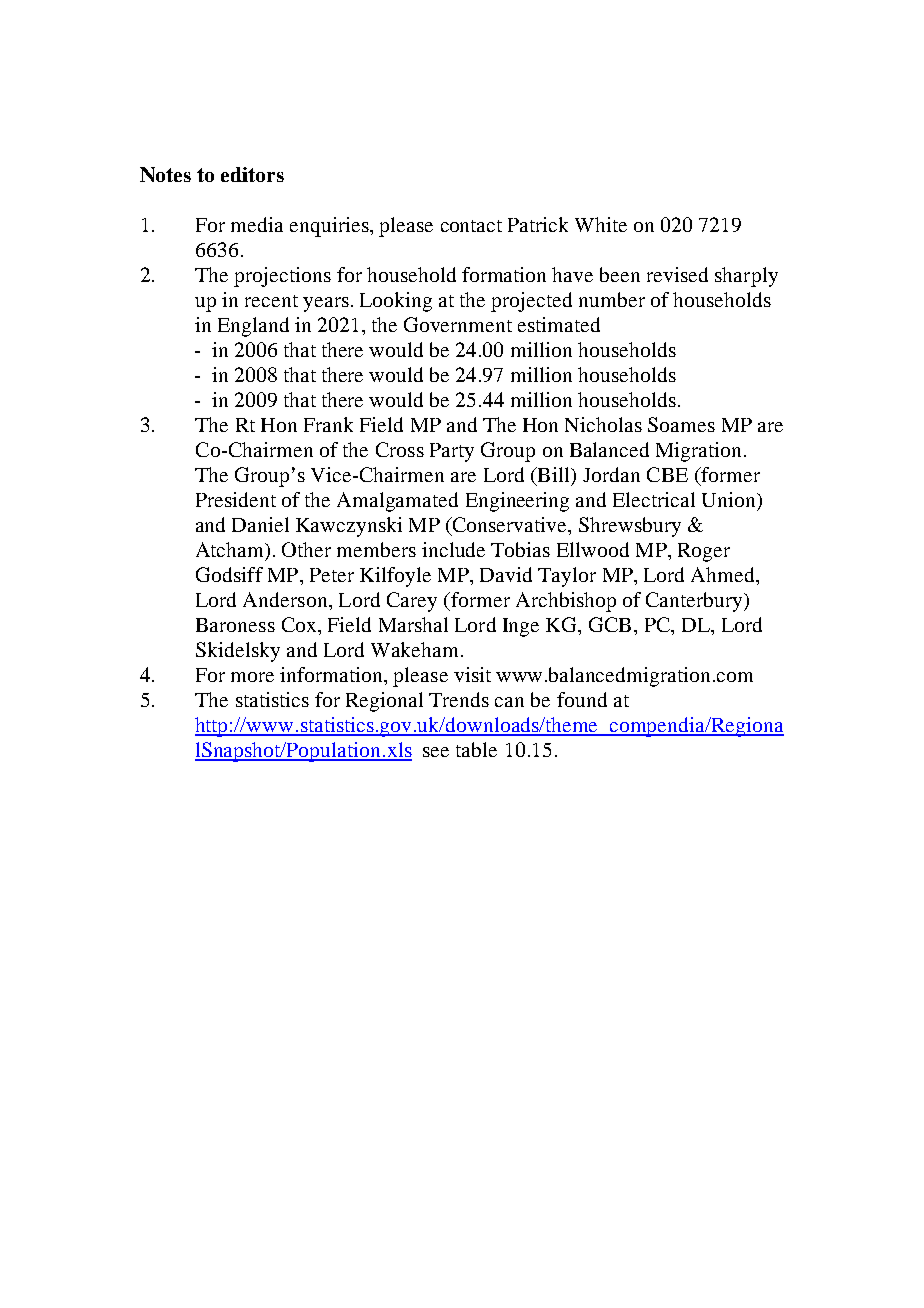 This page has width=924, height=1308. Describe the element at coordinates (252, 174) in the page. I see `editors` at that location.
